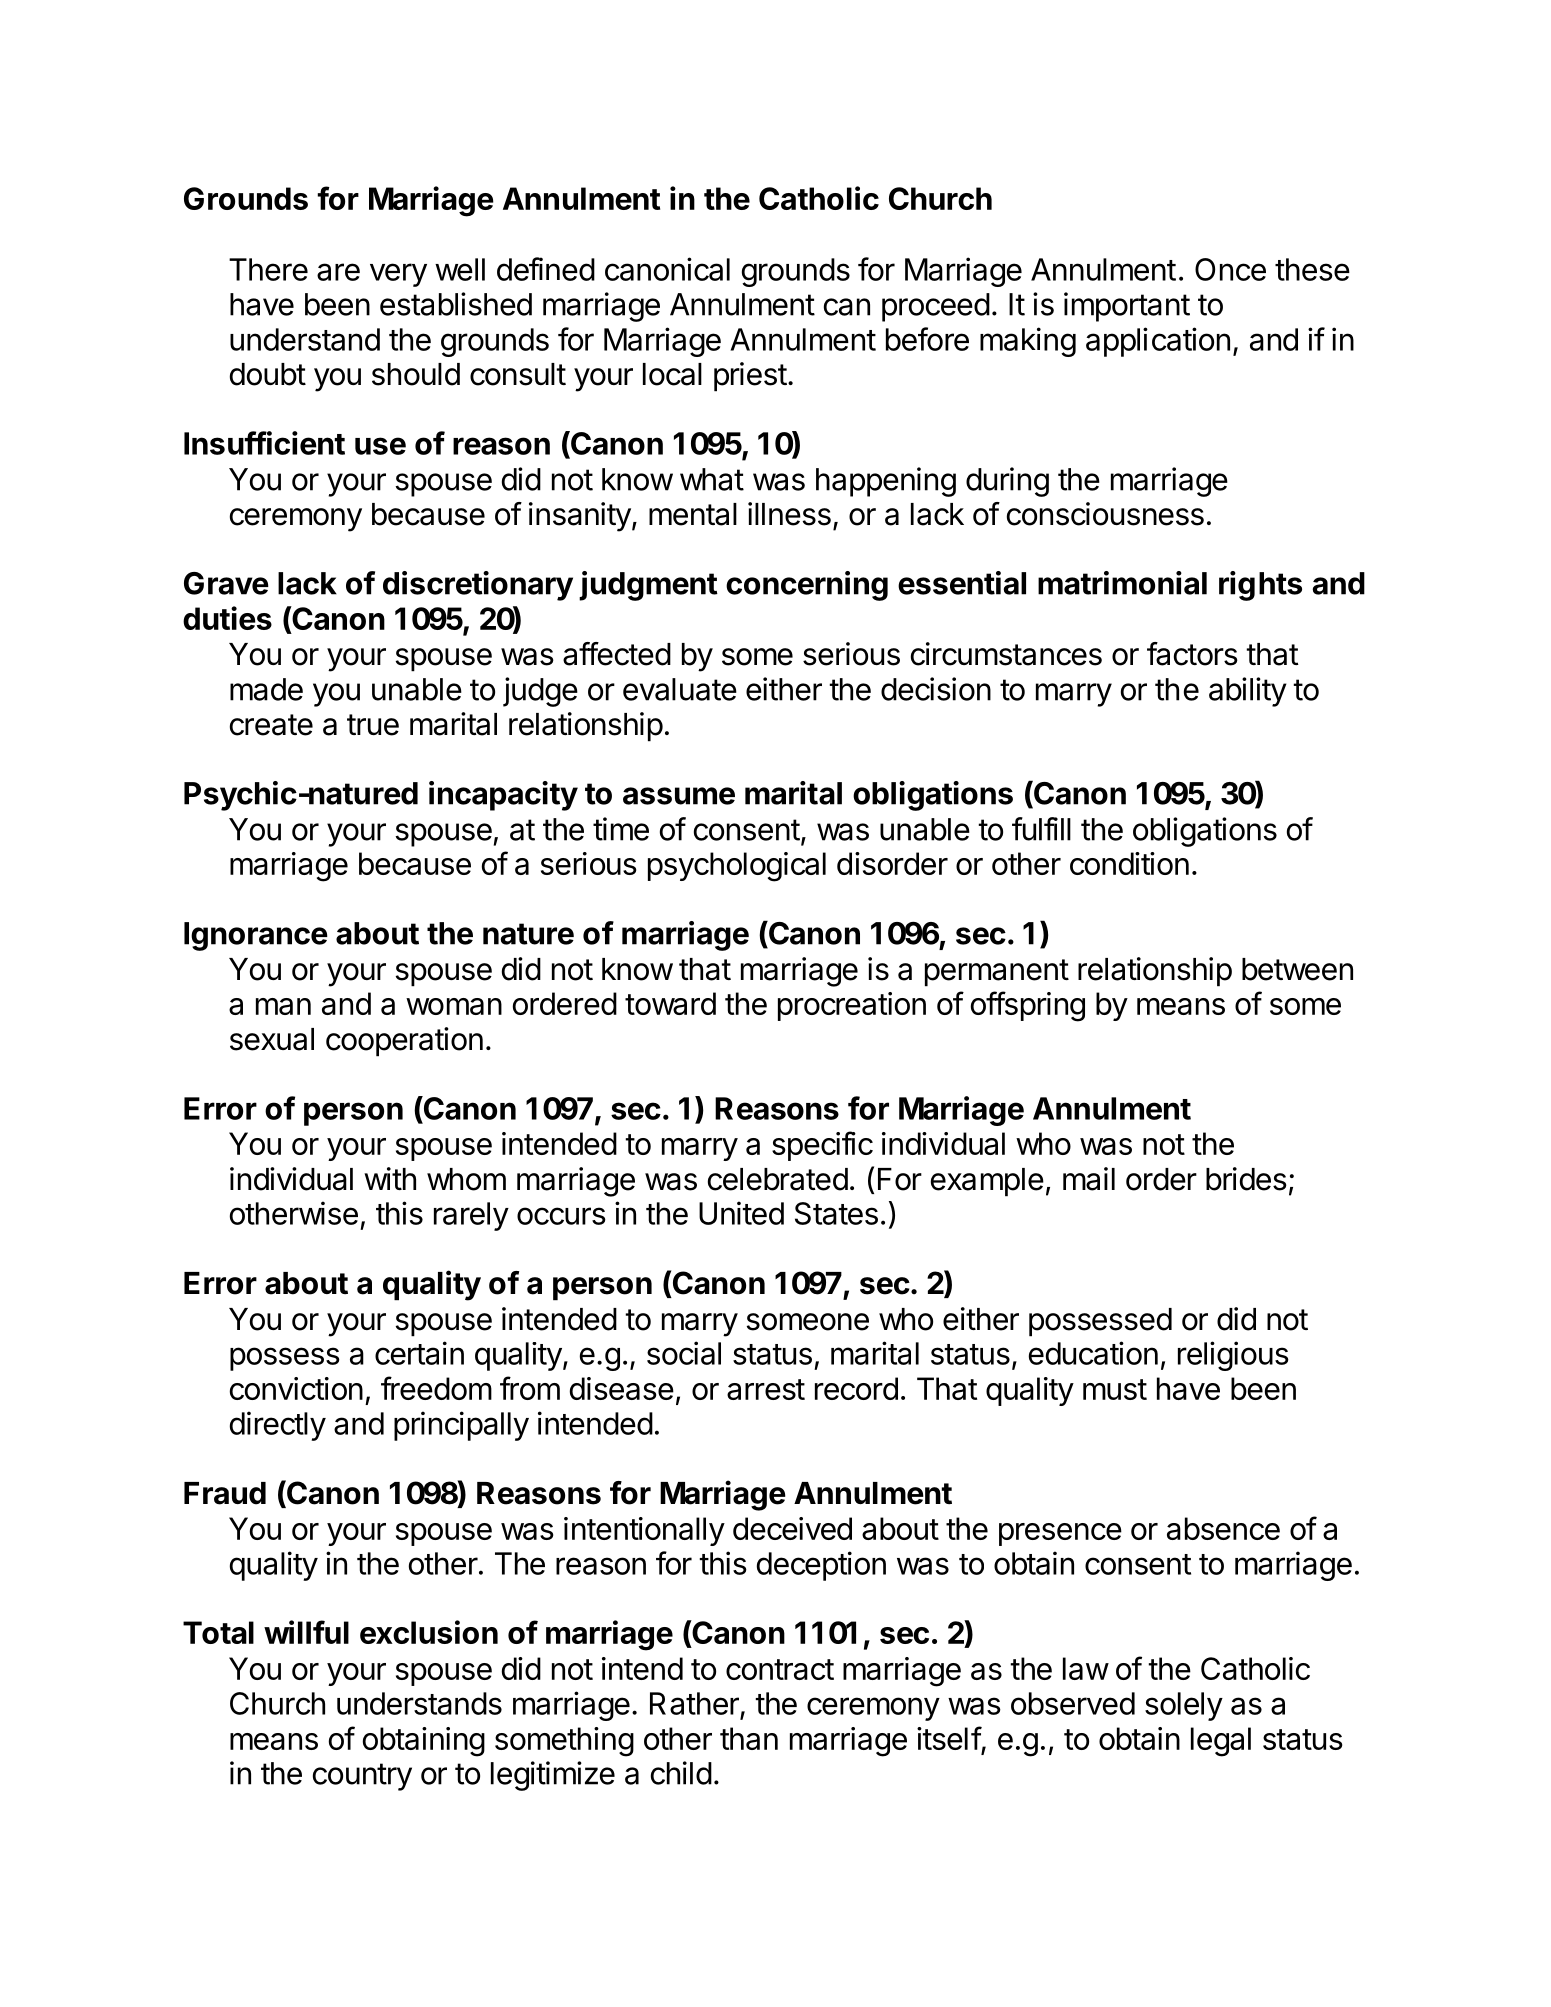  I want to click on very, so click(398, 275).
